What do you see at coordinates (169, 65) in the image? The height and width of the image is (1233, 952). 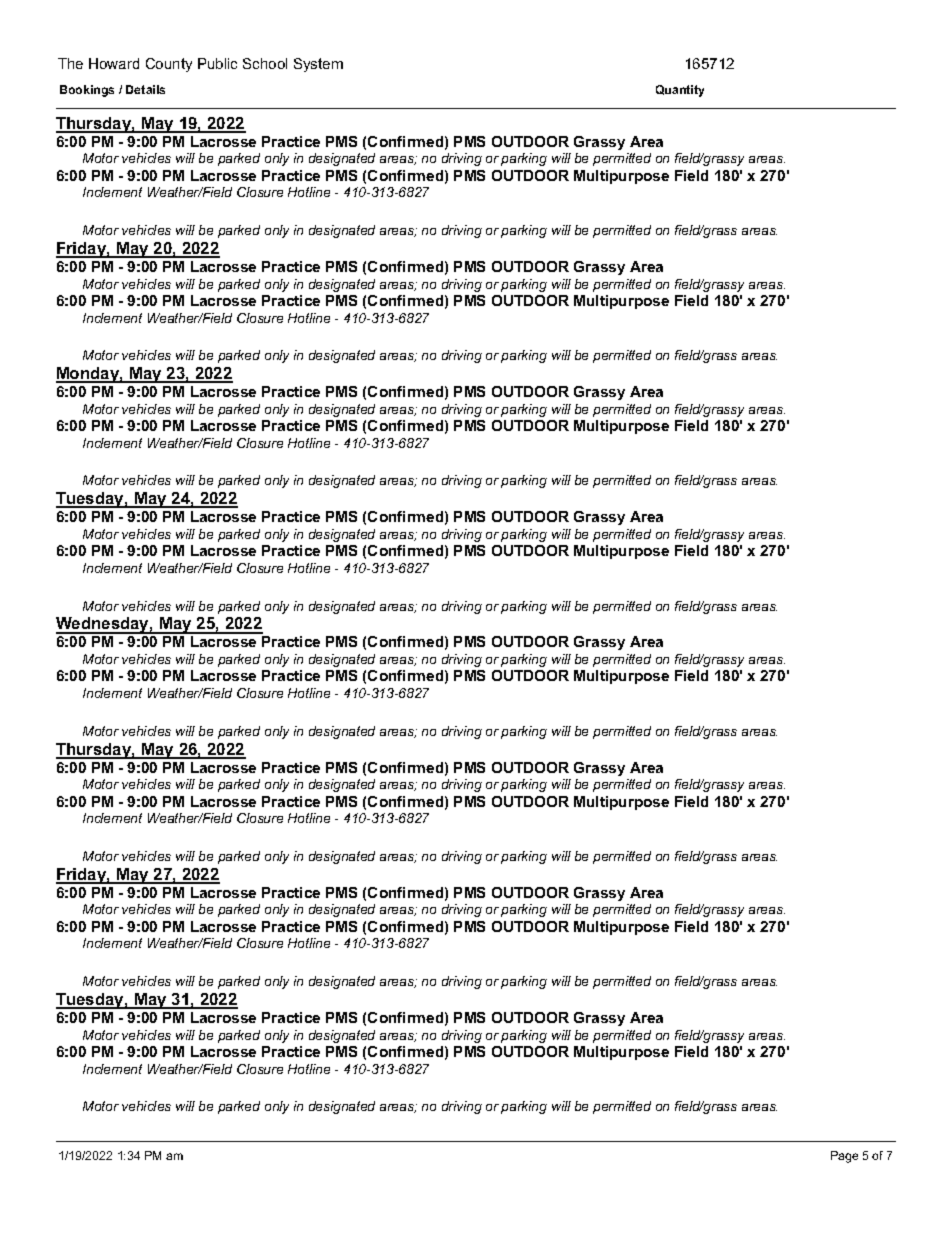 I see `County` at bounding box center [169, 65].
